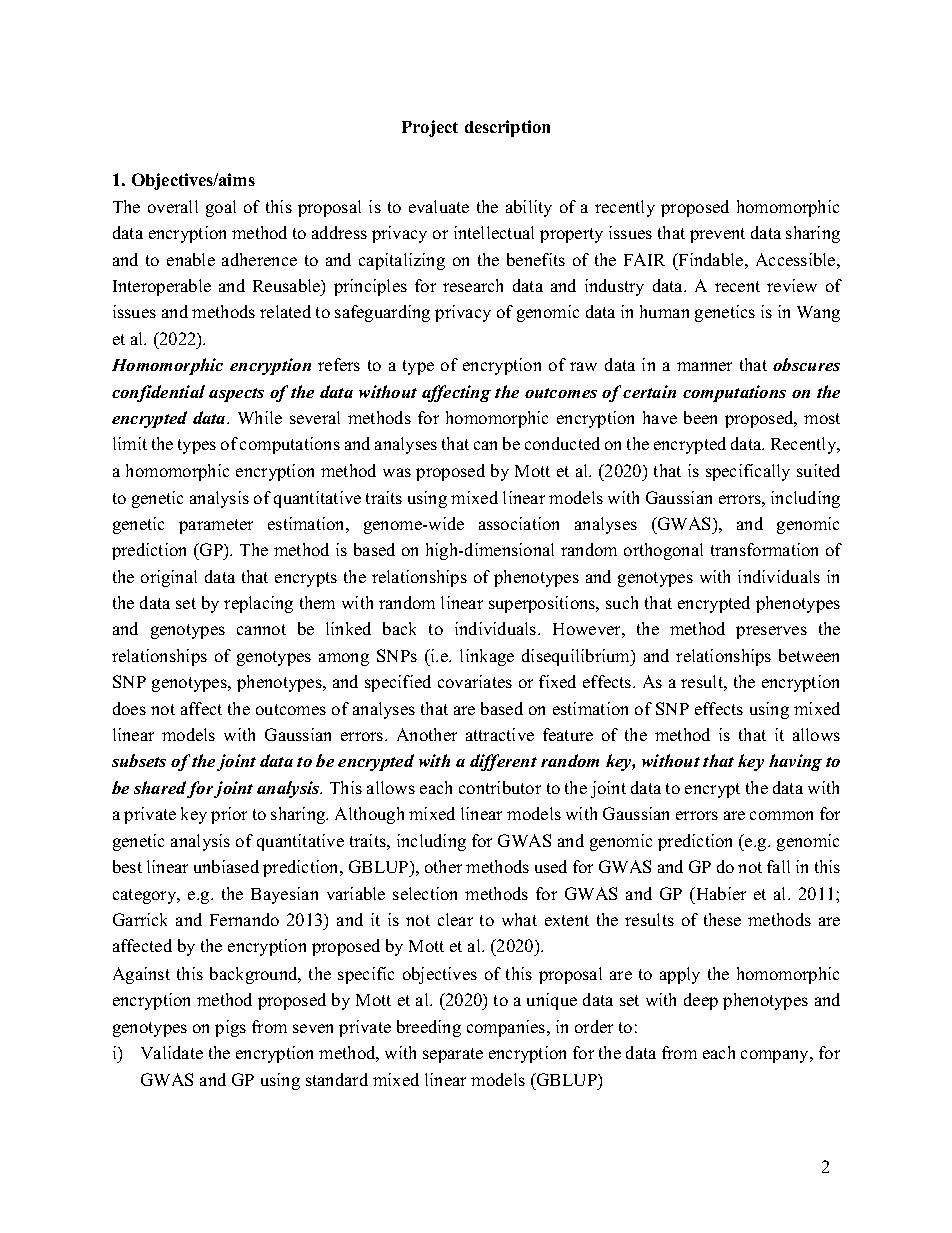 This image has height=1233, width=952. What do you see at coordinates (543, 604) in the image?
I see `superpositions` at bounding box center [543, 604].
